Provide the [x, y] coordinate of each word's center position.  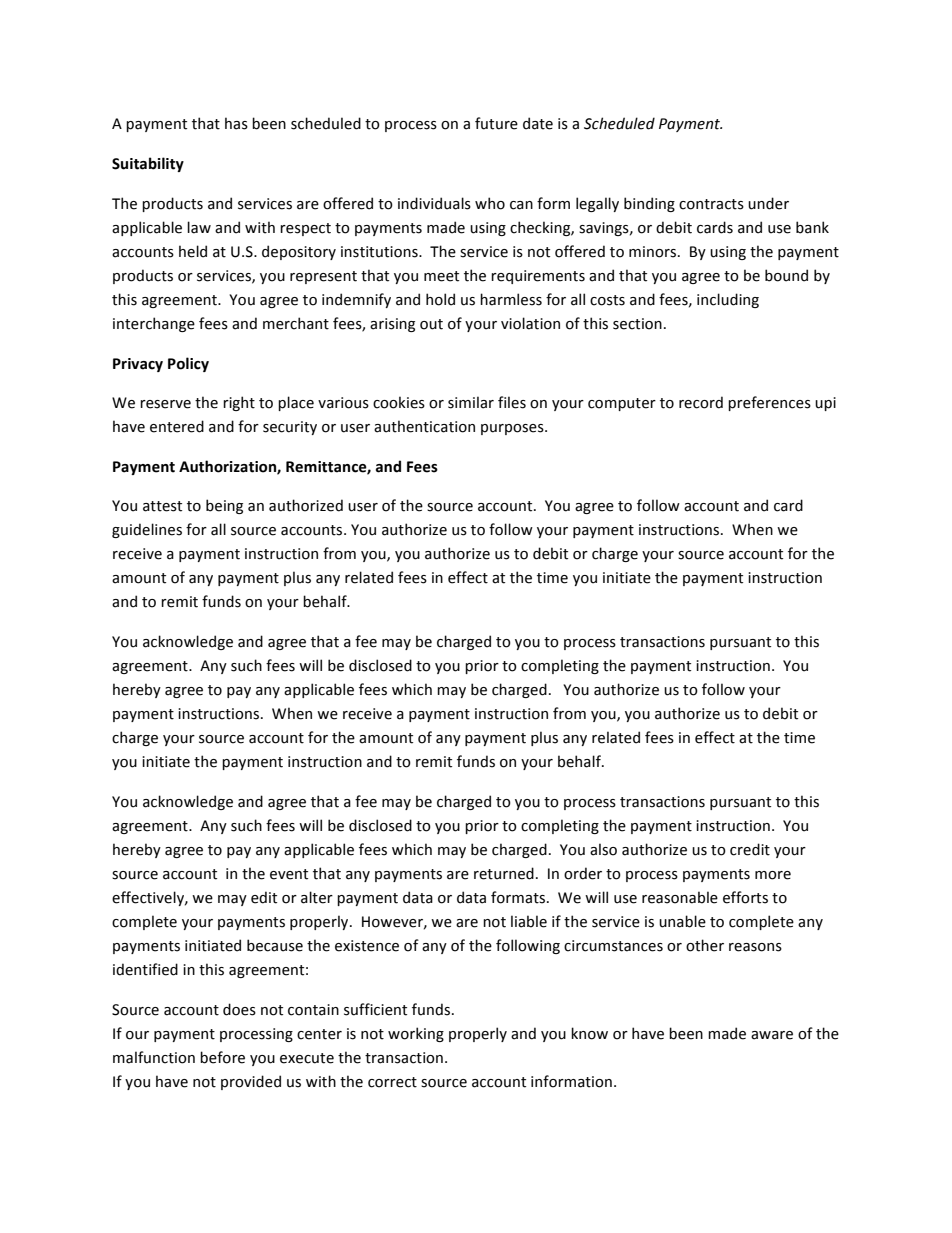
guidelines [147, 530]
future [496, 123]
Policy [188, 364]
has [236, 123]
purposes [513, 429]
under [768, 203]
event [289, 874]
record [701, 402]
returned [504, 873]
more [773, 875]
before [222, 1057]
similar [471, 402]
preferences [769, 403]
